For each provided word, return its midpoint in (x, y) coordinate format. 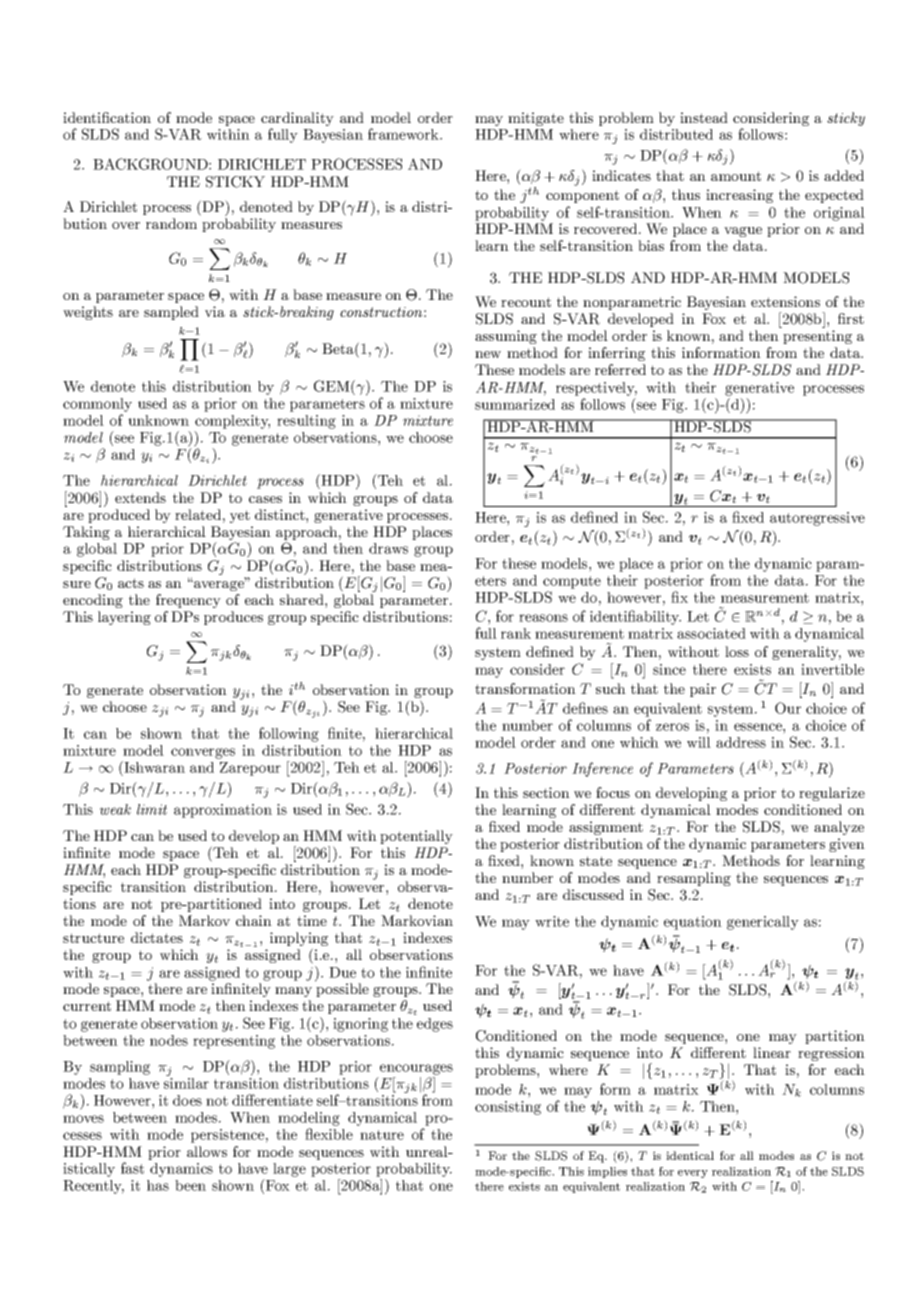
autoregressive (817, 519)
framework (404, 134)
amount (736, 176)
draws (388, 548)
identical (690, 1155)
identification (107, 117)
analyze (839, 828)
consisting (508, 1108)
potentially (416, 837)
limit (152, 809)
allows (207, 1151)
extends (140, 497)
